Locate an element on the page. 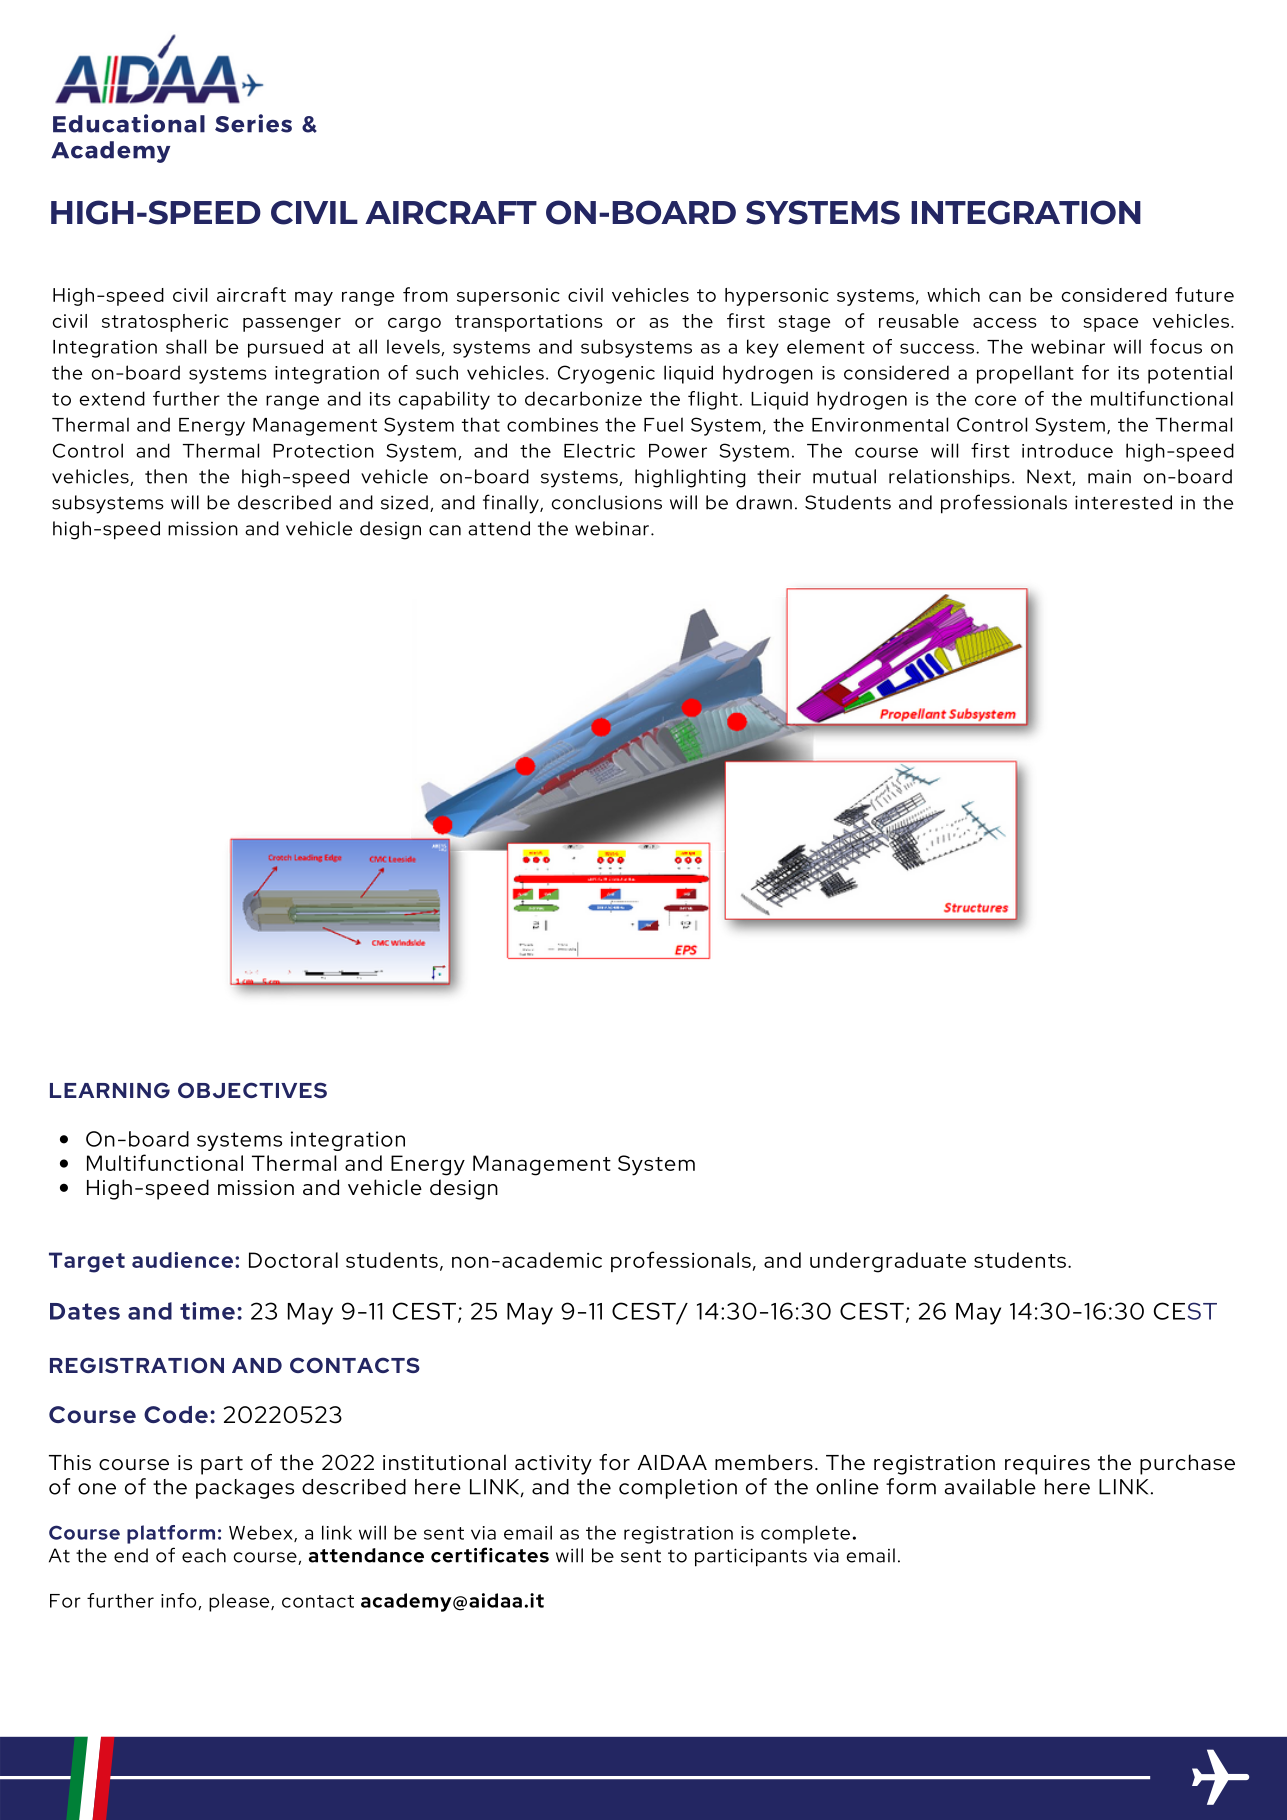  Series is located at coordinates (253, 123).
